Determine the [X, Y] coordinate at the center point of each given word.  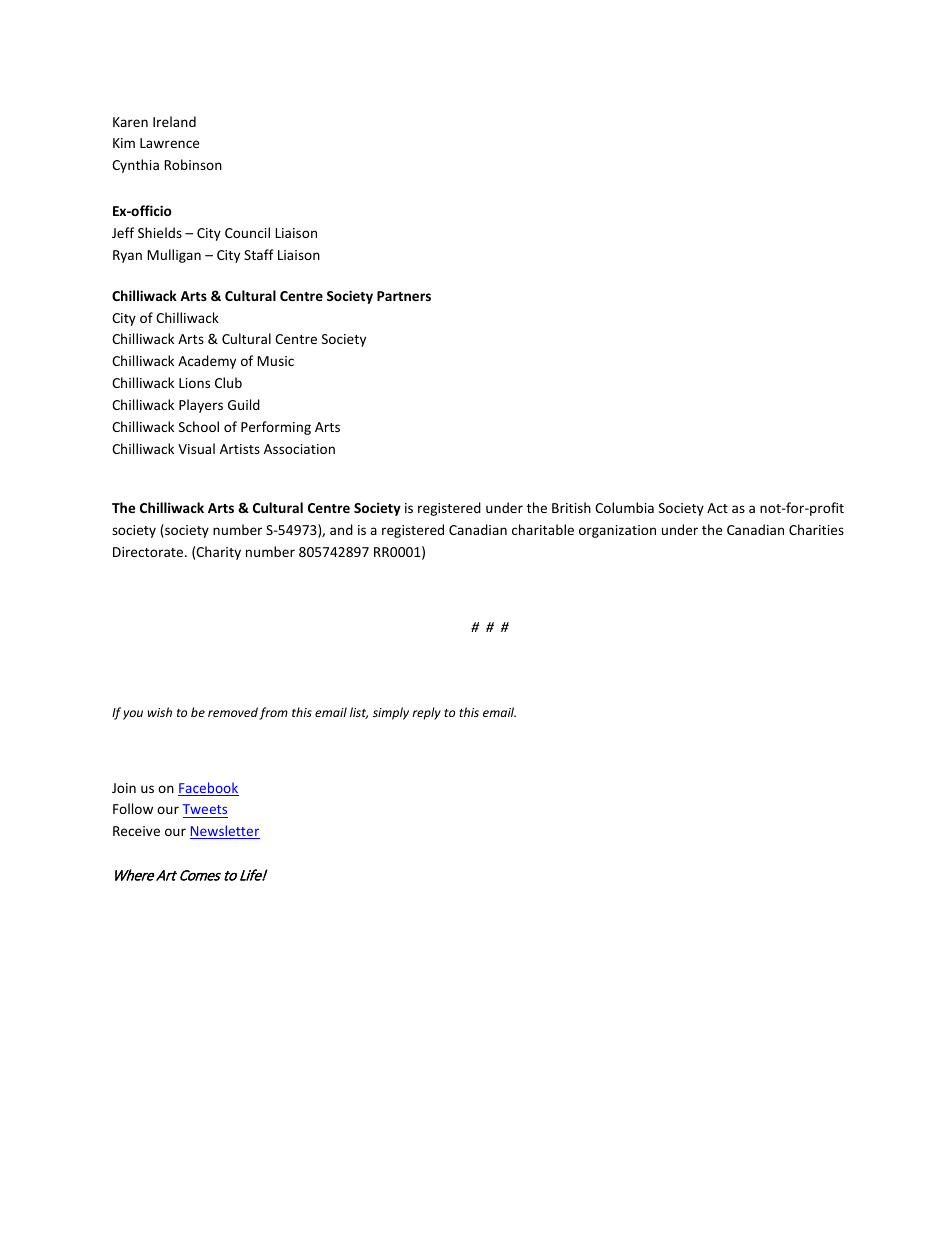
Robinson [193, 164]
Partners [404, 296]
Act [717, 508]
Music [275, 361]
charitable [543, 529]
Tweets [205, 809]
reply [426, 713]
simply [391, 713]
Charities [816, 529]
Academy [207, 362]
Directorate [149, 552]
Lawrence [169, 143]
